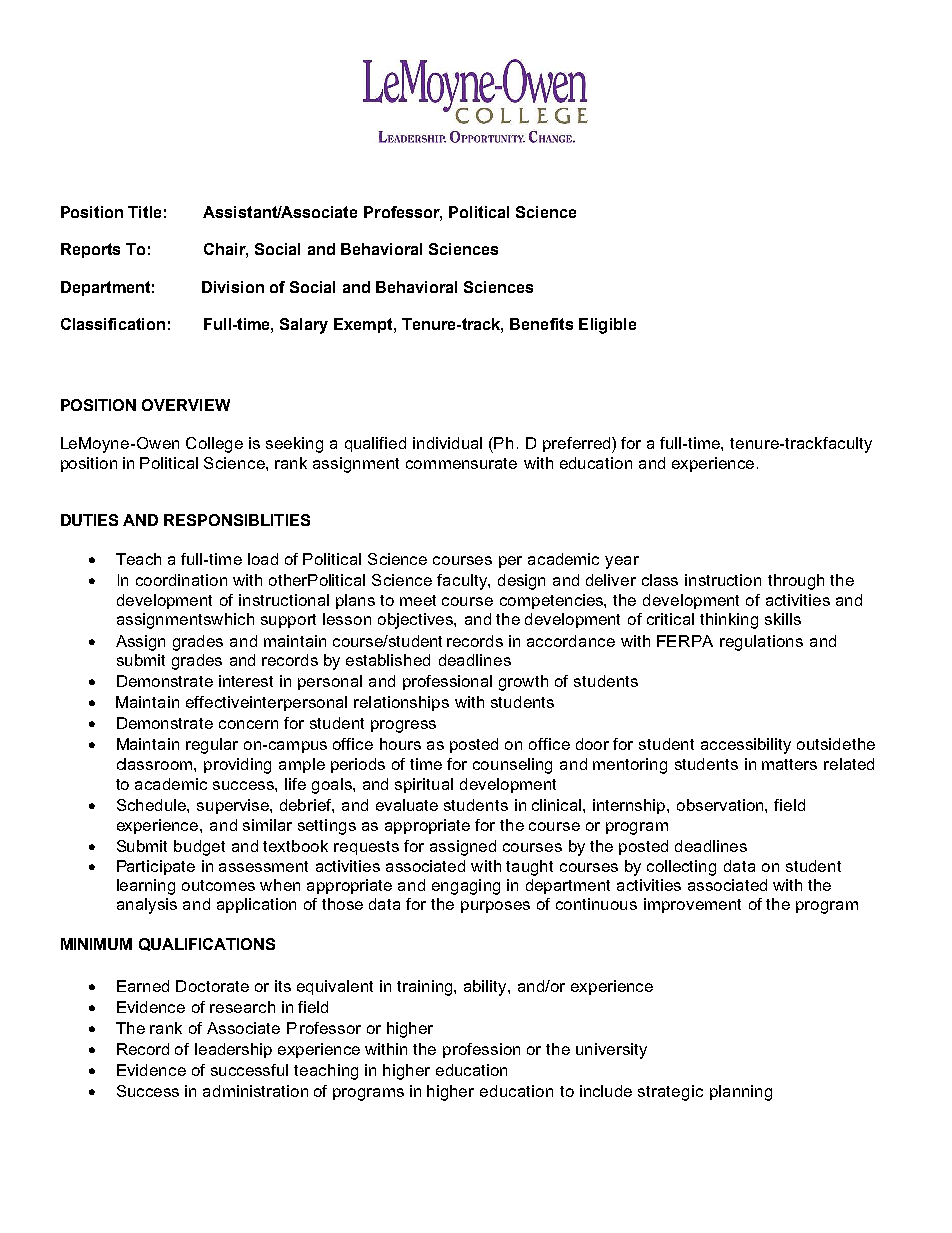  I want to click on DUTIES, so click(89, 520).
